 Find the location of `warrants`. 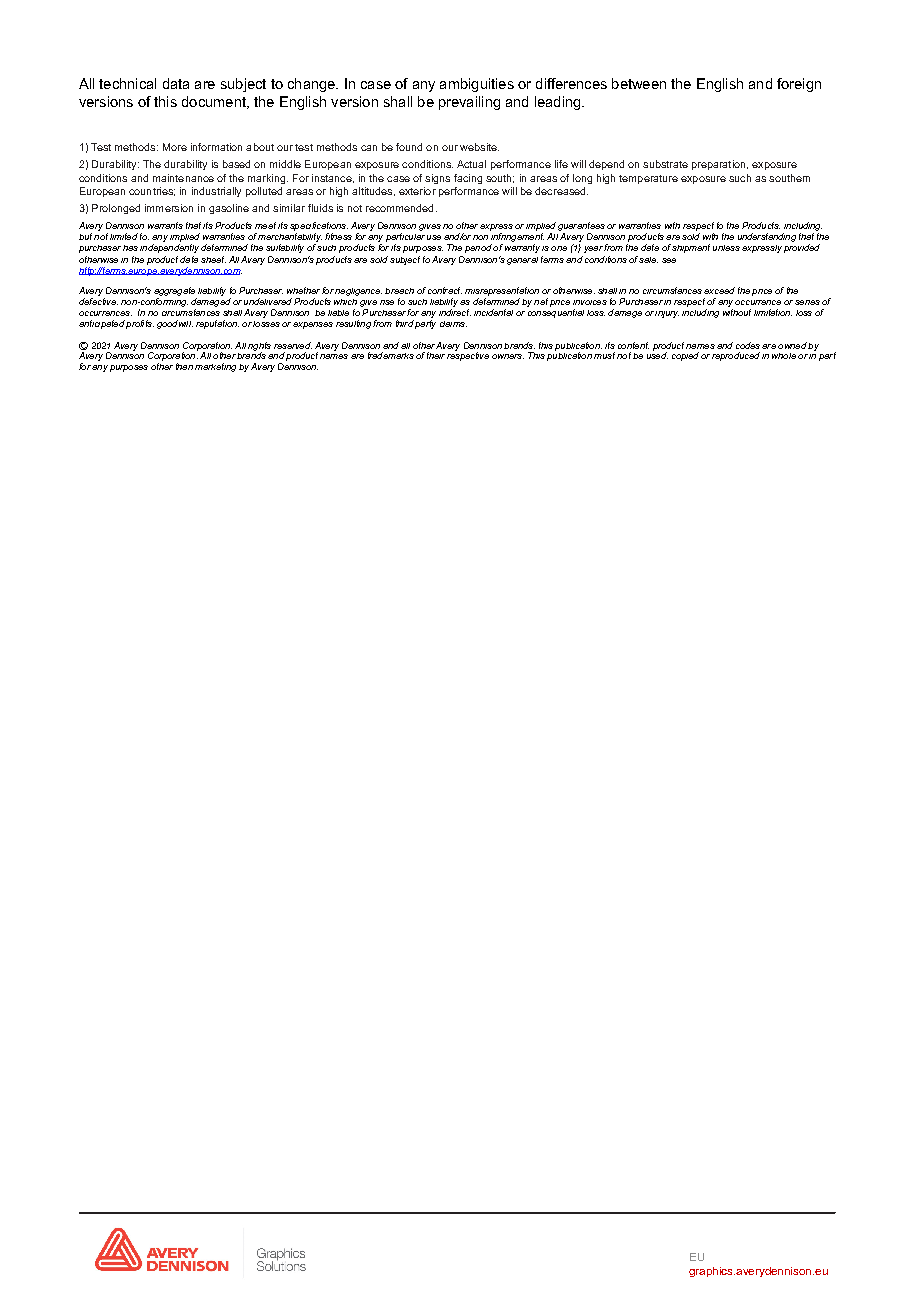

warrants is located at coordinates (165, 225).
